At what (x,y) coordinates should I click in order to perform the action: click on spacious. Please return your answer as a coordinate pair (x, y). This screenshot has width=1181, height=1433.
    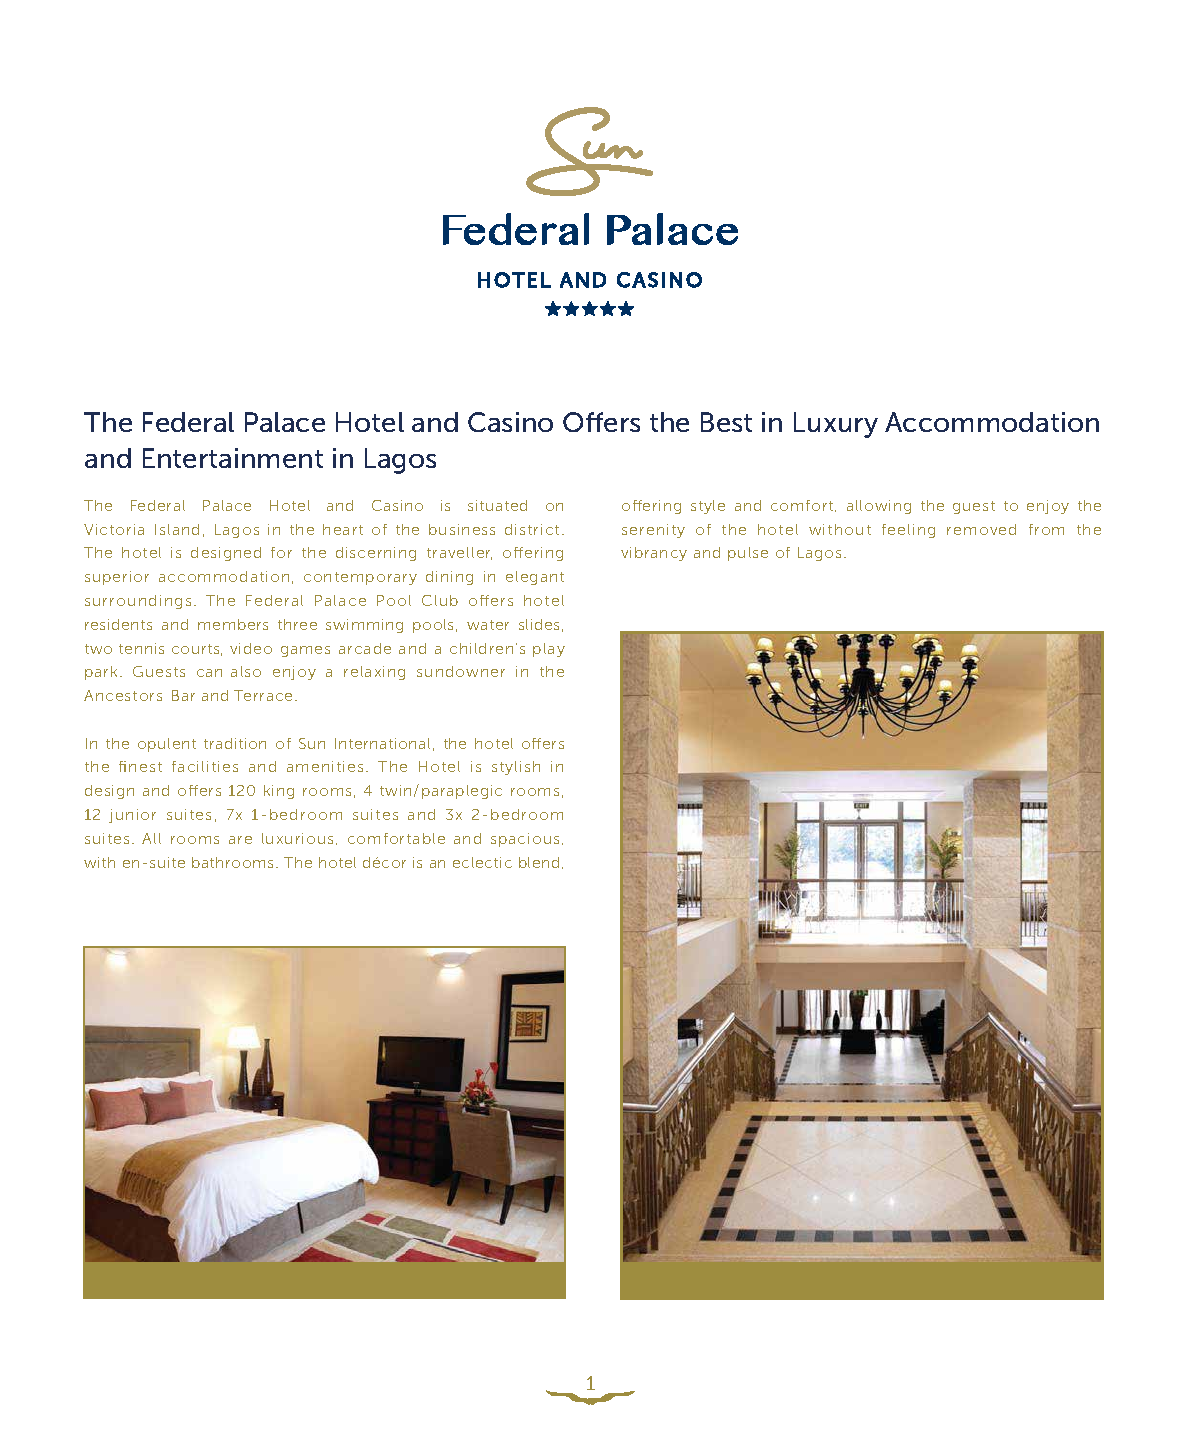
    Looking at the image, I should click on (525, 840).
